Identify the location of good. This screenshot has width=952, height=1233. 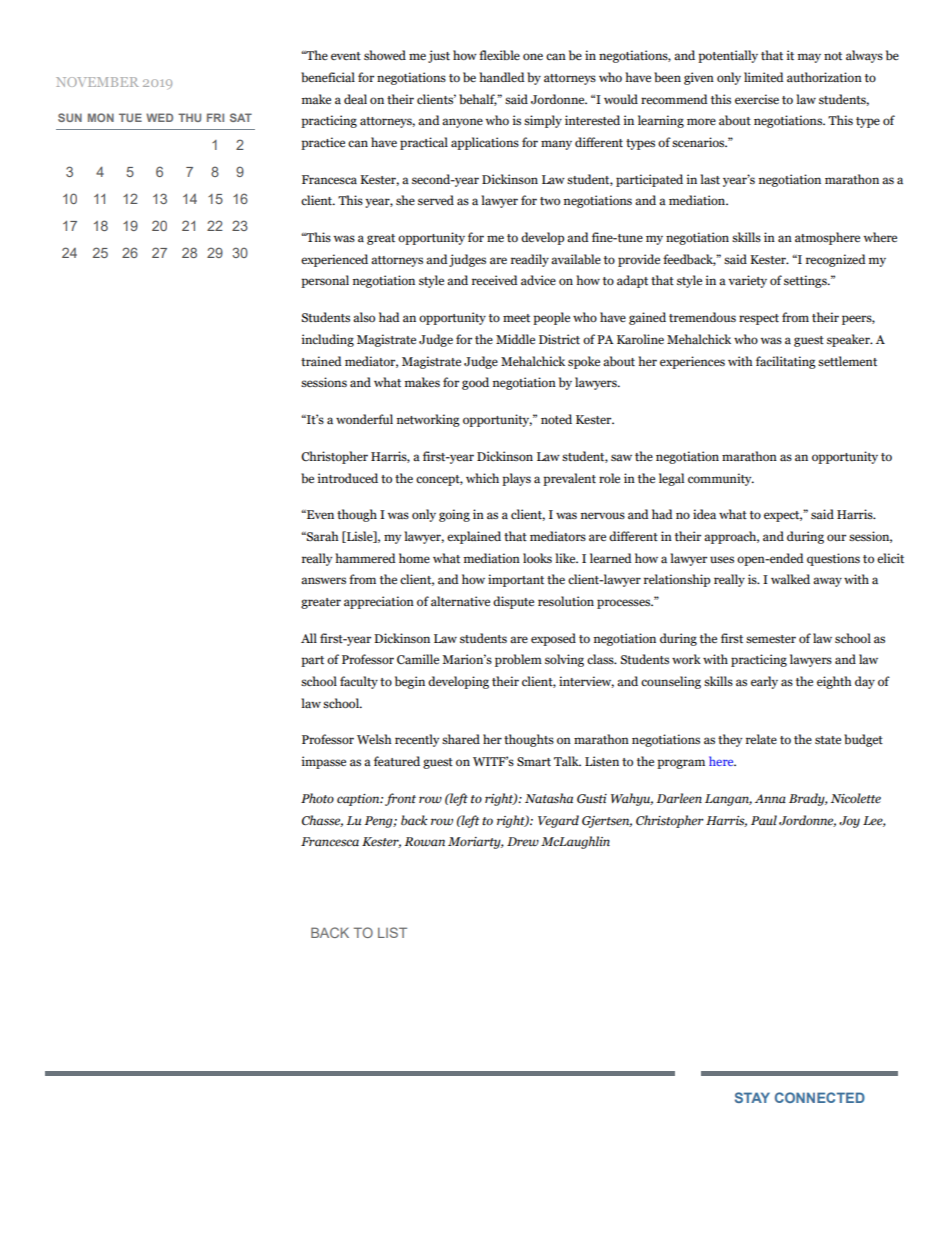
(475, 383).
